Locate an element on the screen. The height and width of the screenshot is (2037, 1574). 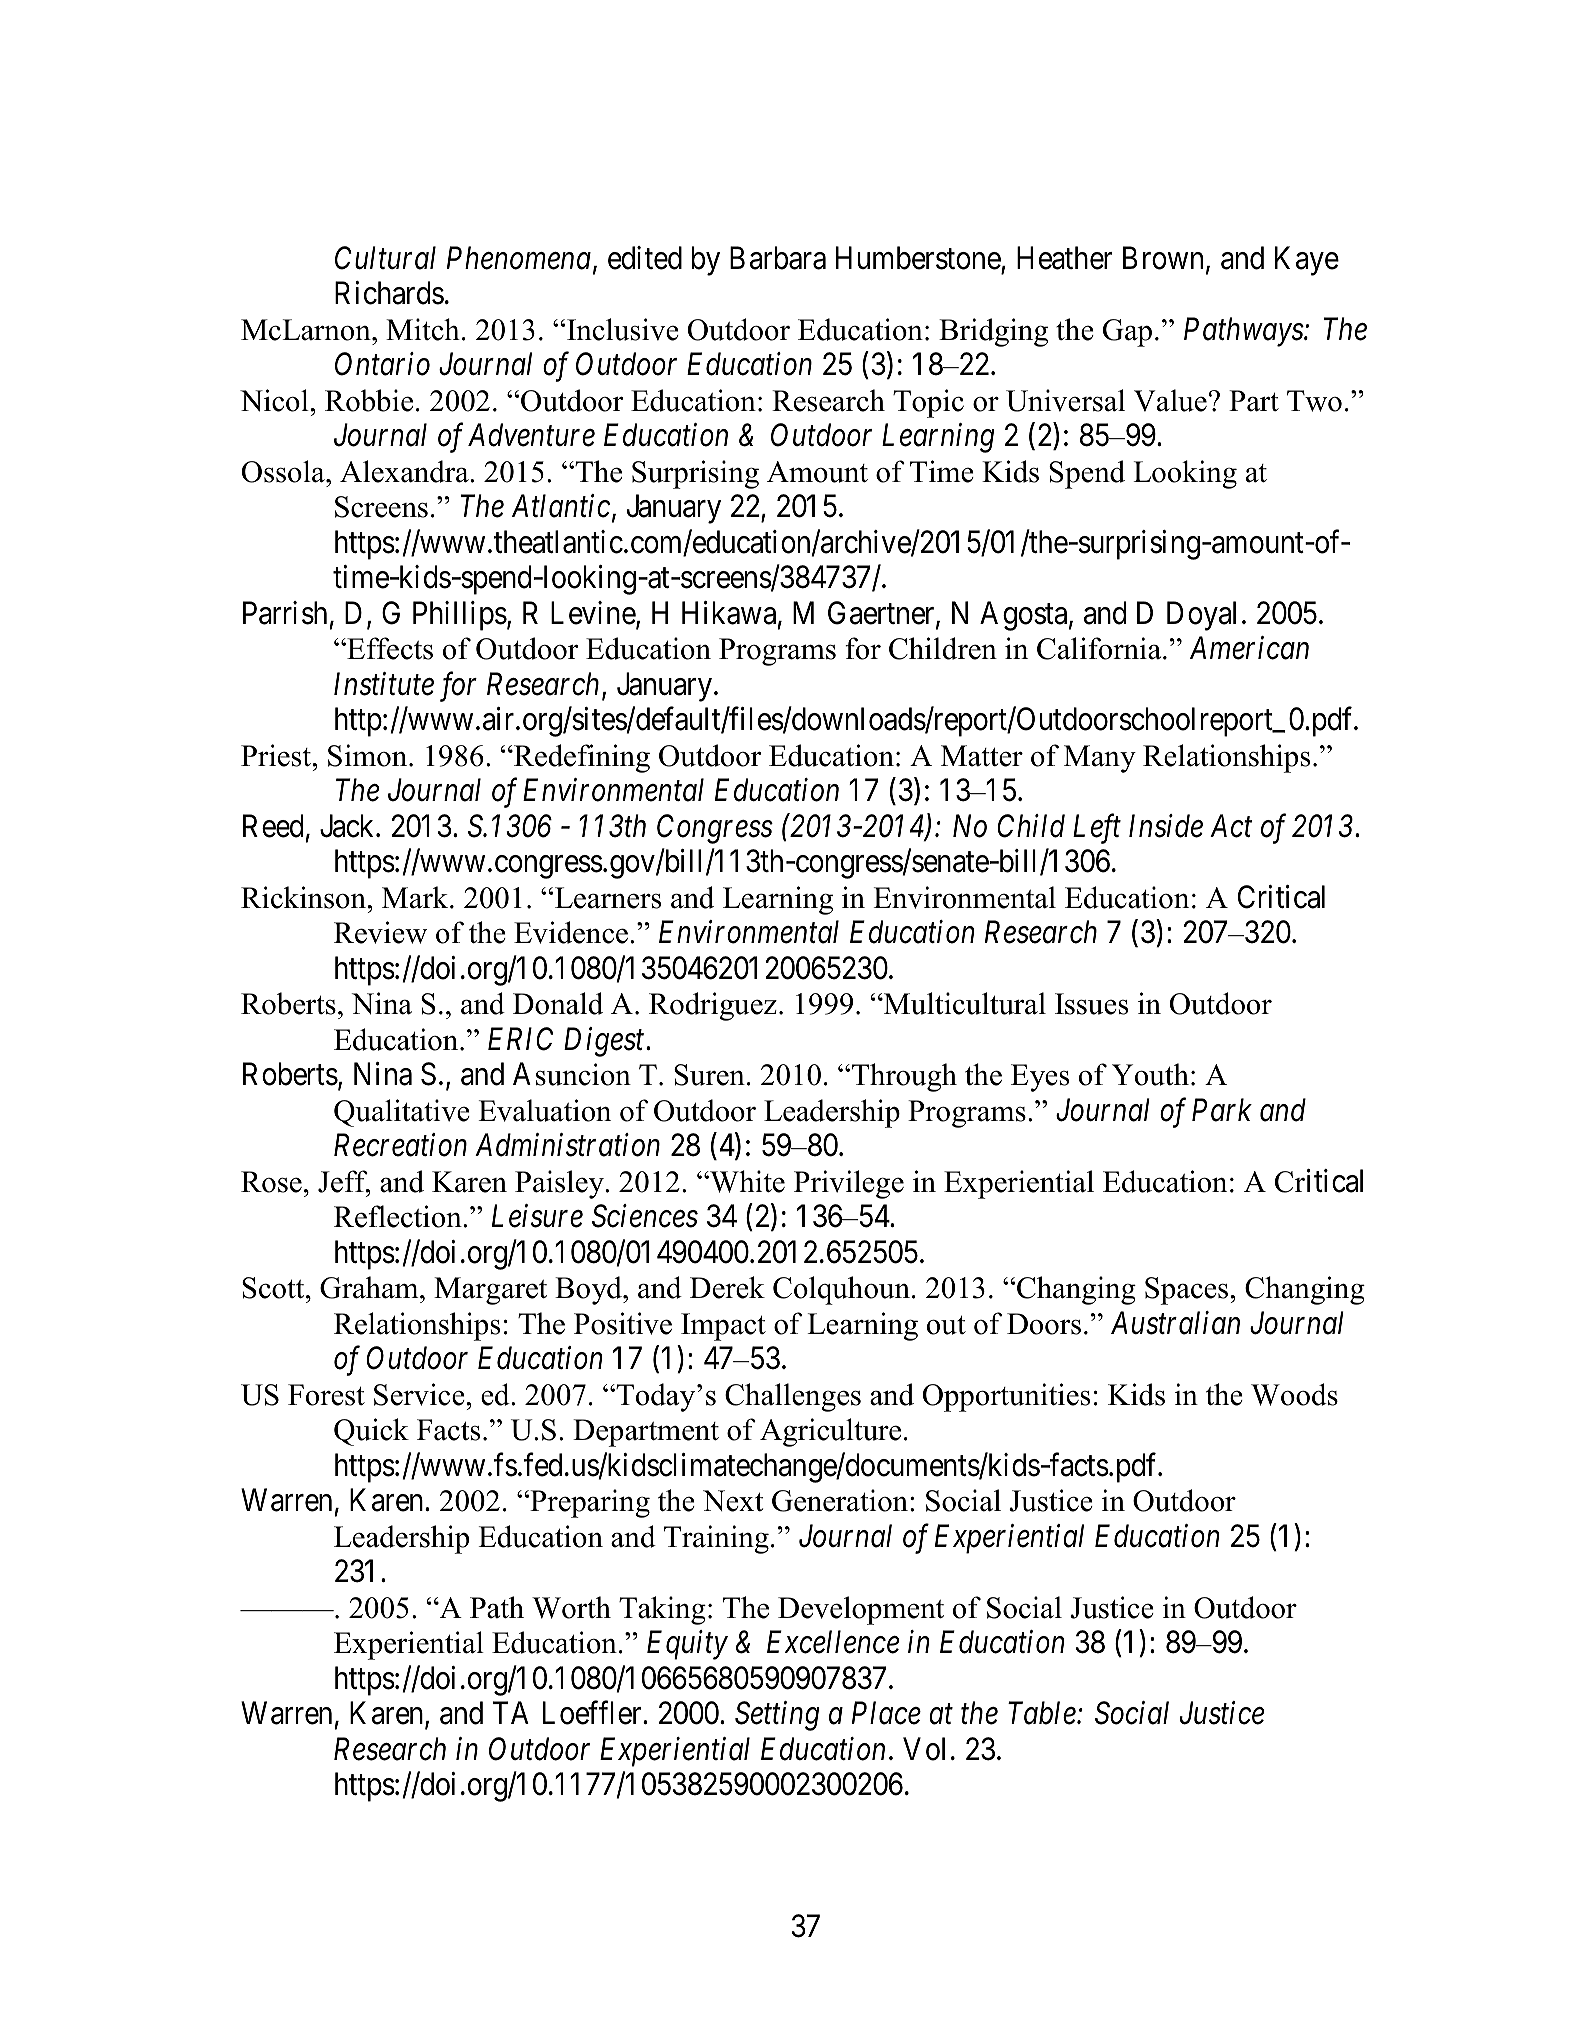
California is located at coordinates (1100, 648).
